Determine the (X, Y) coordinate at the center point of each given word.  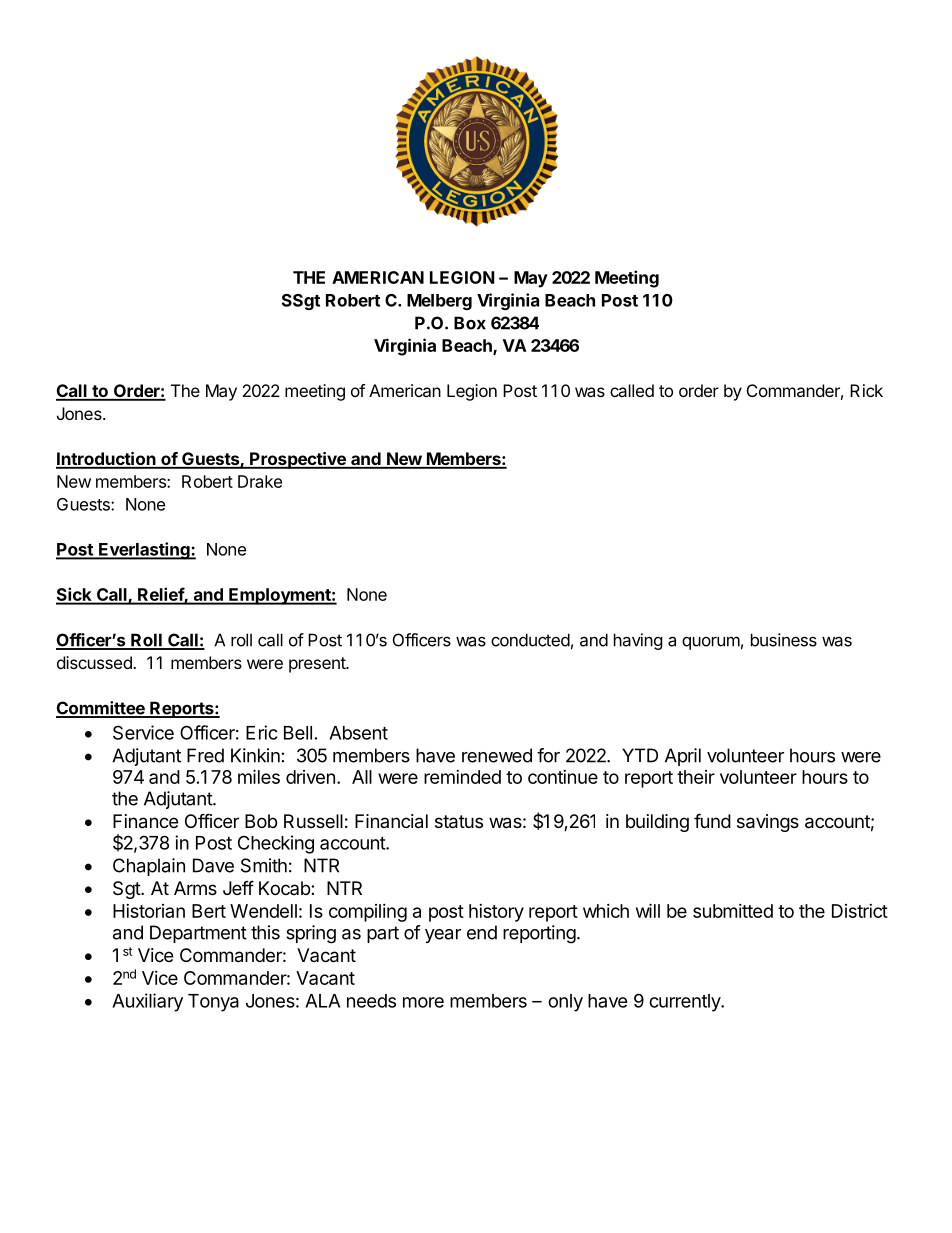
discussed (95, 662)
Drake (260, 481)
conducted (530, 640)
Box (470, 323)
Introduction (106, 460)
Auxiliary (147, 1002)
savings (768, 823)
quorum (711, 643)
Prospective (298, 460)
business (784, 640)
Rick (866, 390)
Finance (145, 821)
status (459, 822)
